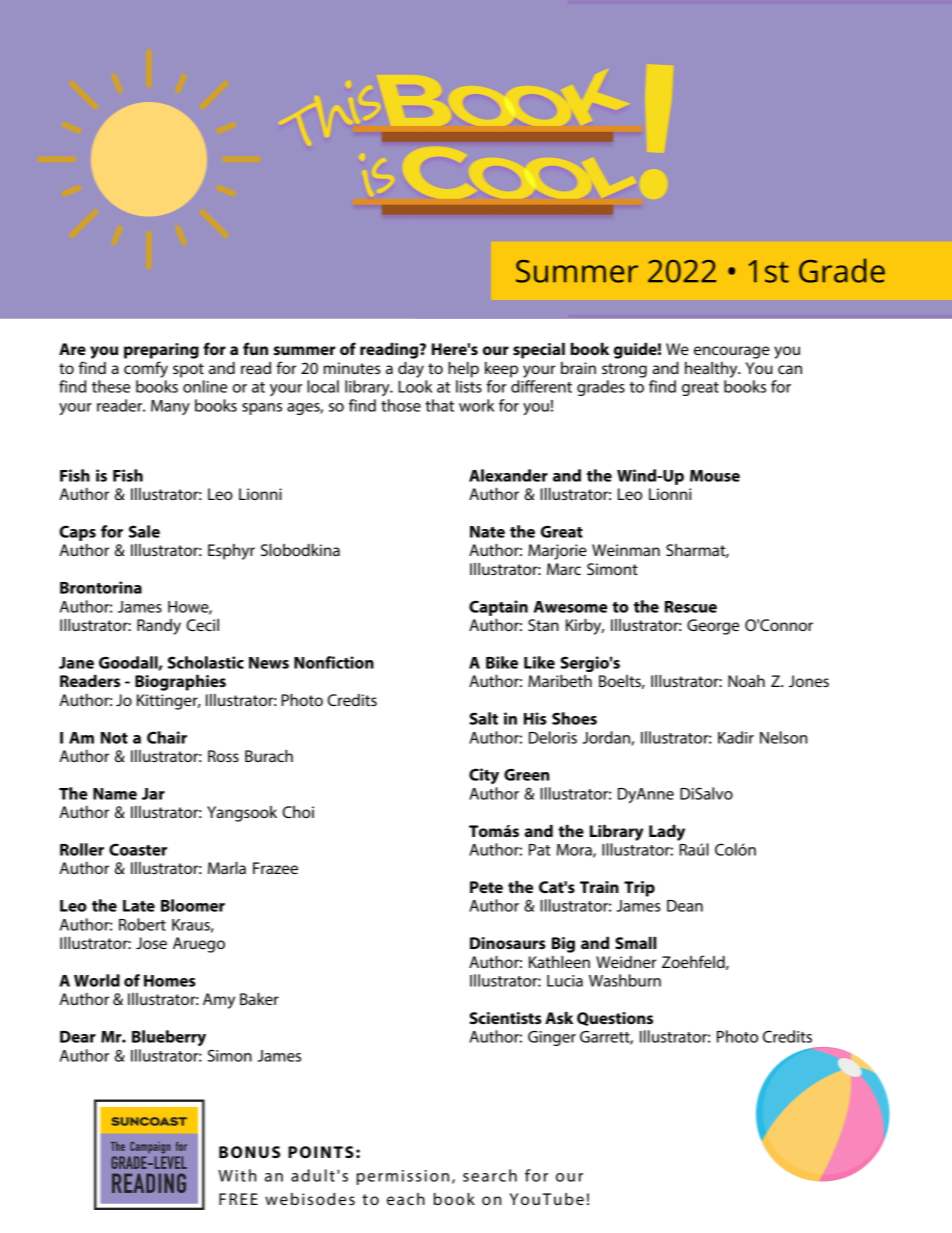 Image resolution: width=952 pixels, height=1233 pixels. What do you see at coordinates (146, 369) in the screenshot?
I see `comfy` at bounding box center [146, 369].
